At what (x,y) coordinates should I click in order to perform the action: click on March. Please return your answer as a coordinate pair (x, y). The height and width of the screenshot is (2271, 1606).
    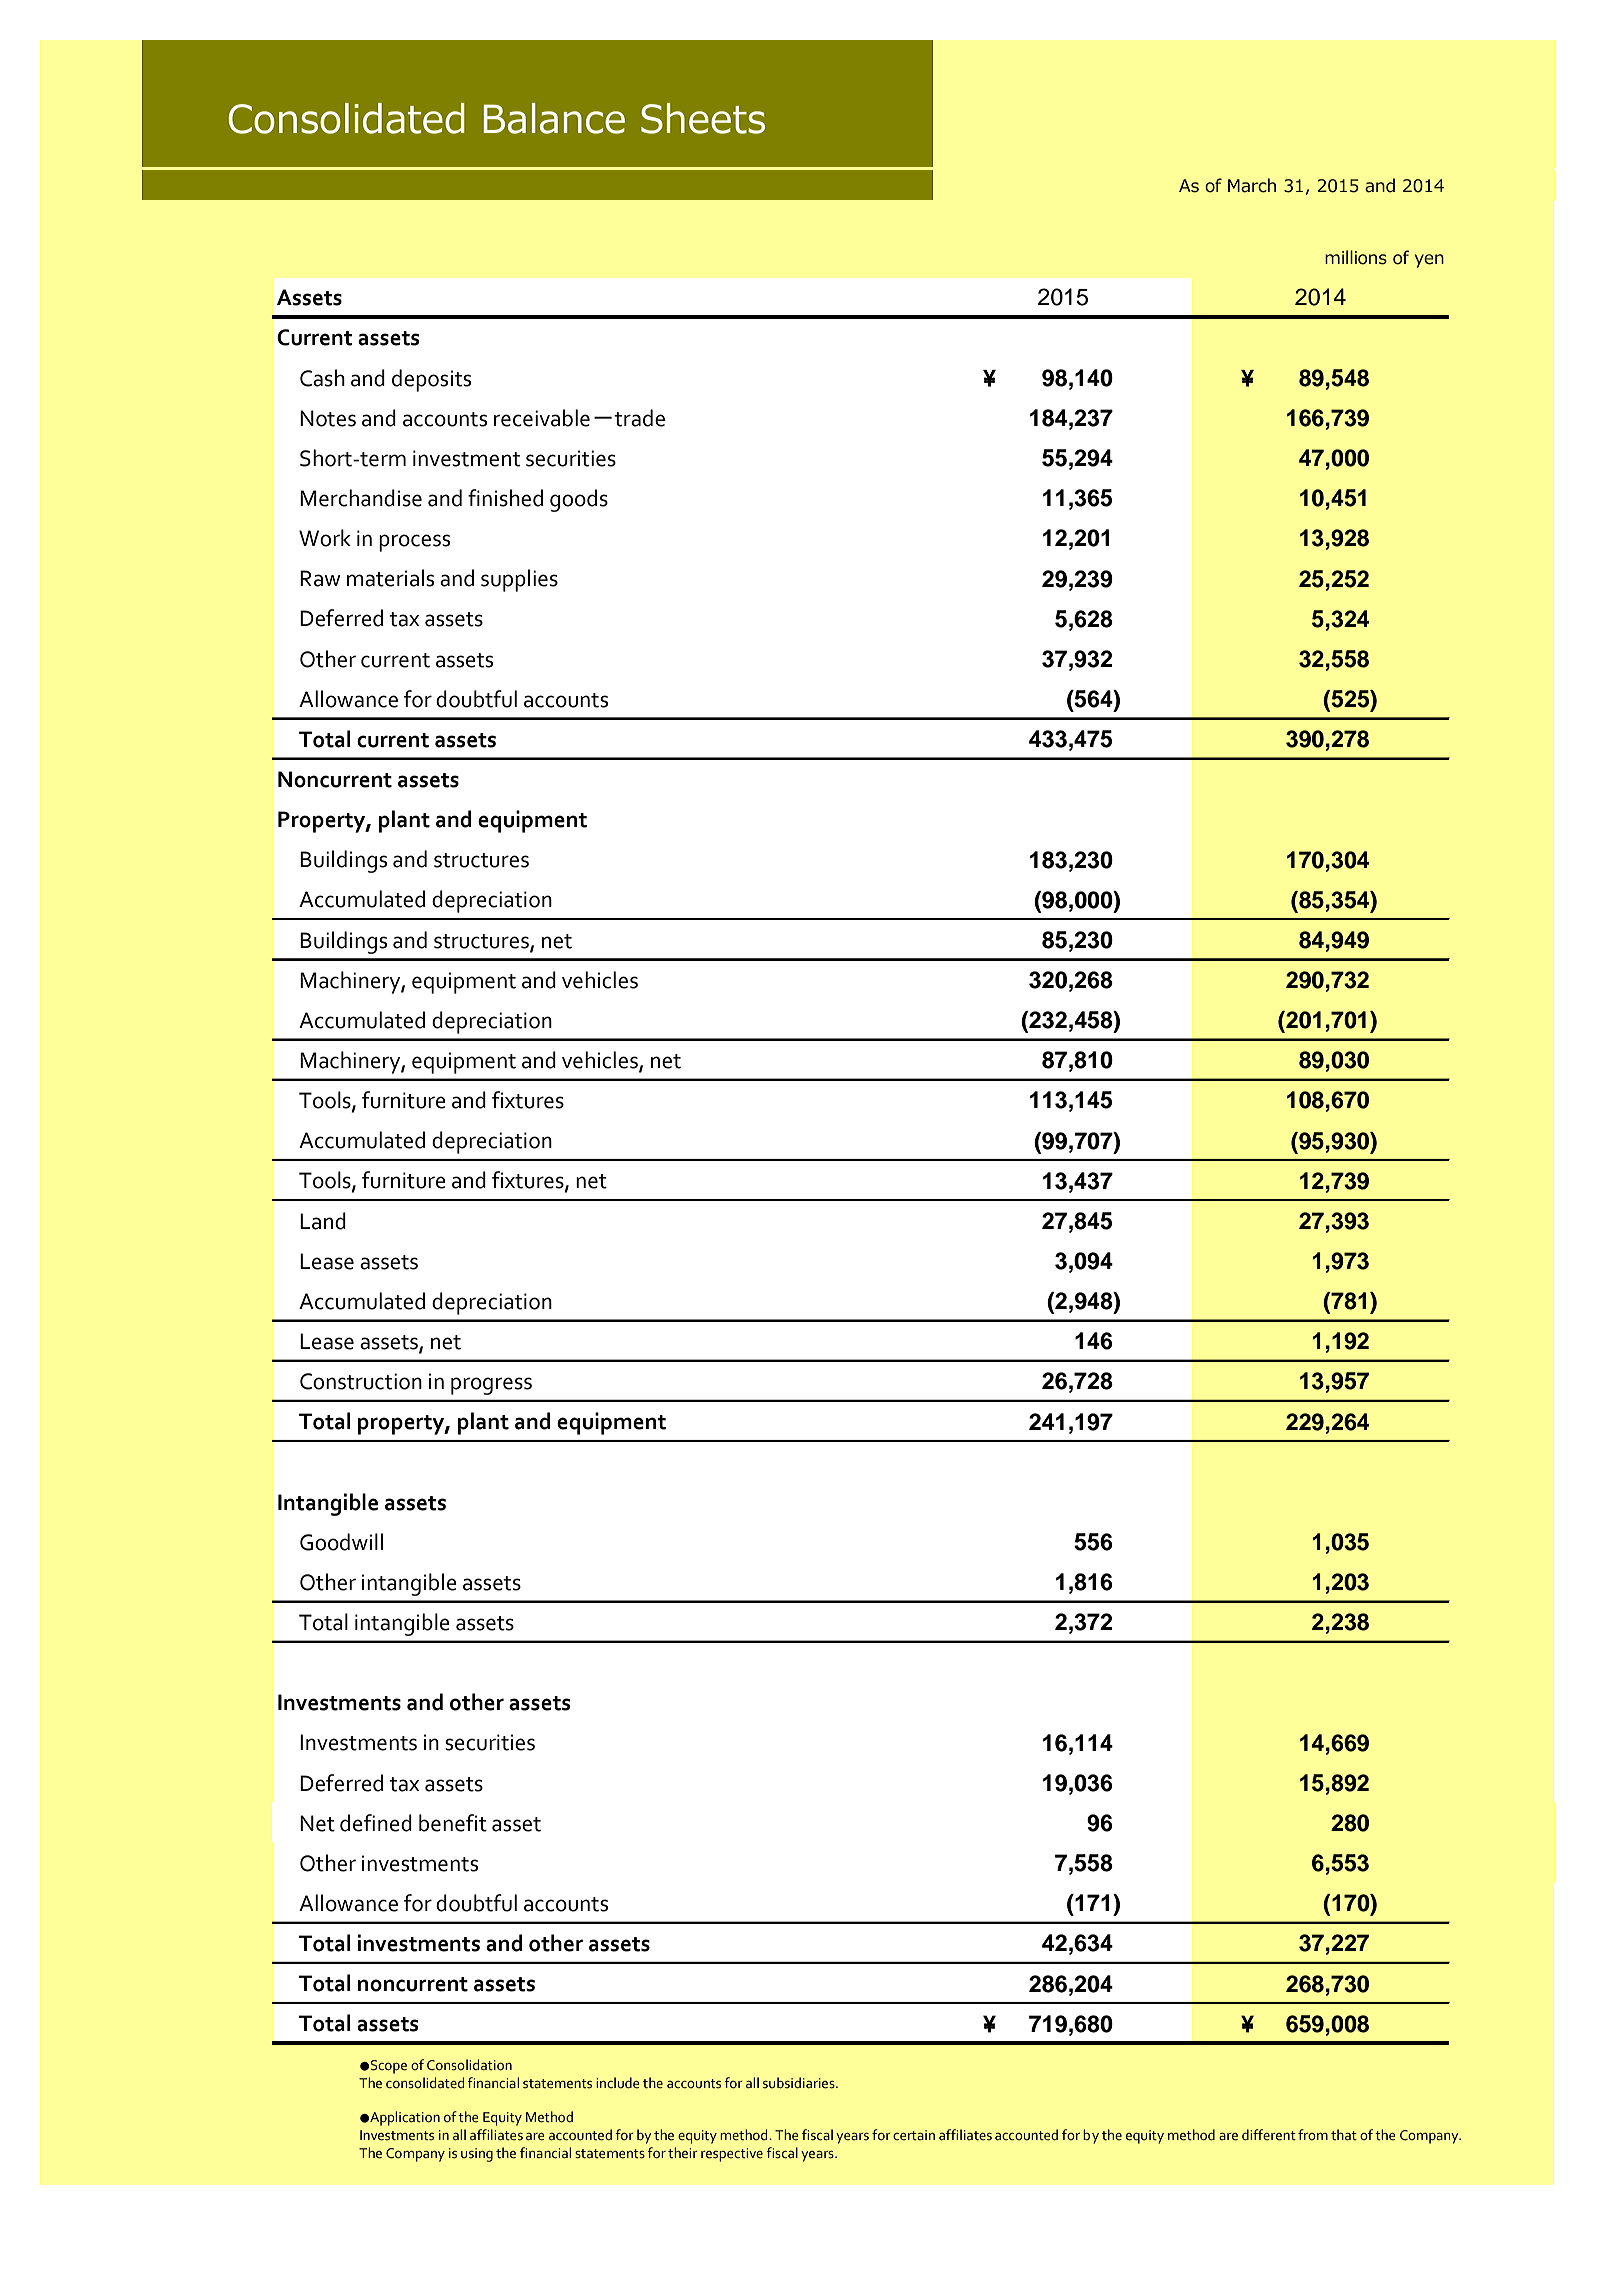
    Looking at the image, I should click on (1252, 185).
